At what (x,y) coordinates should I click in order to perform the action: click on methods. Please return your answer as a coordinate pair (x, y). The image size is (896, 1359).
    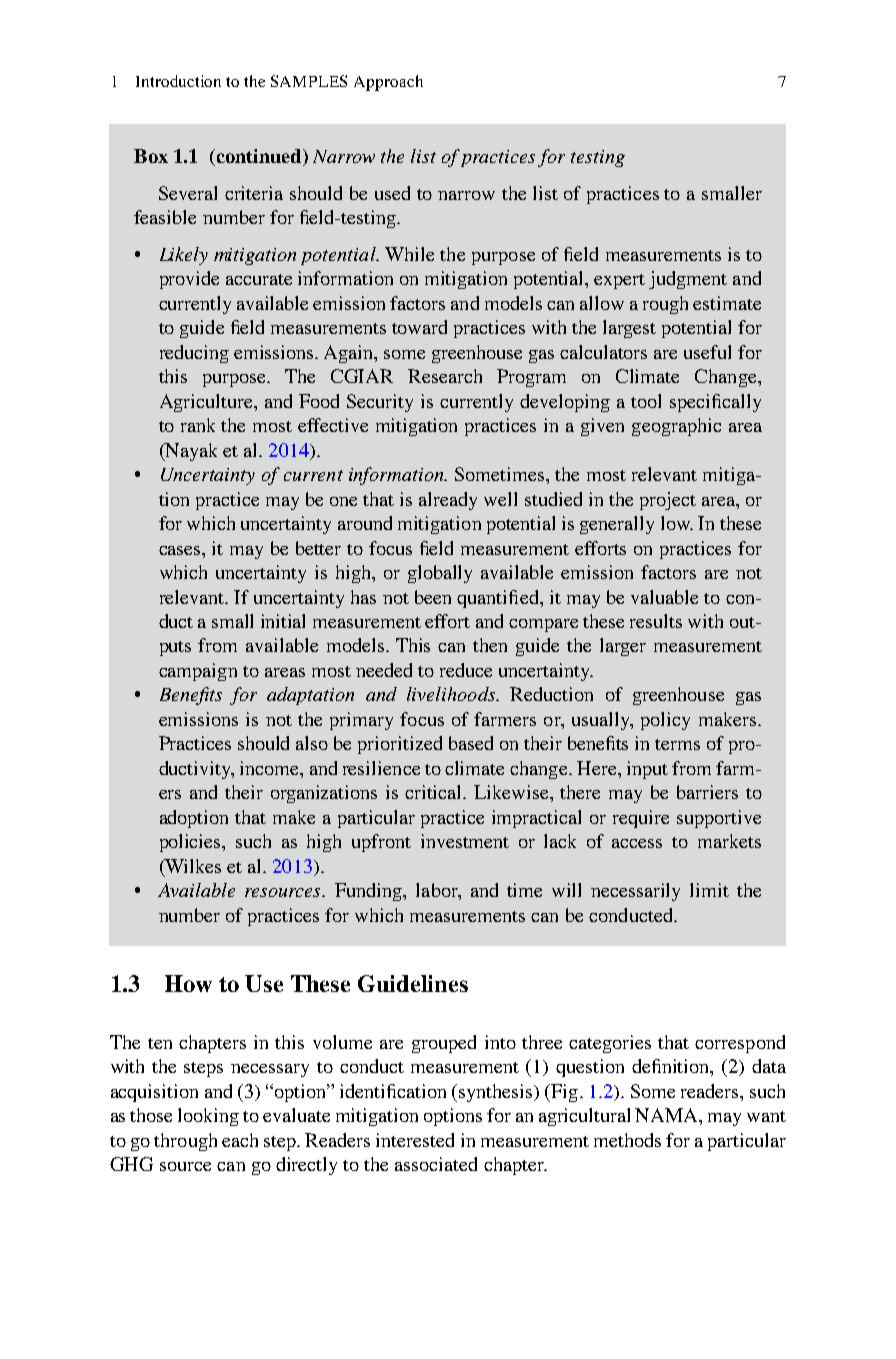
    Looking at the image, I should click on (627, 1140).
